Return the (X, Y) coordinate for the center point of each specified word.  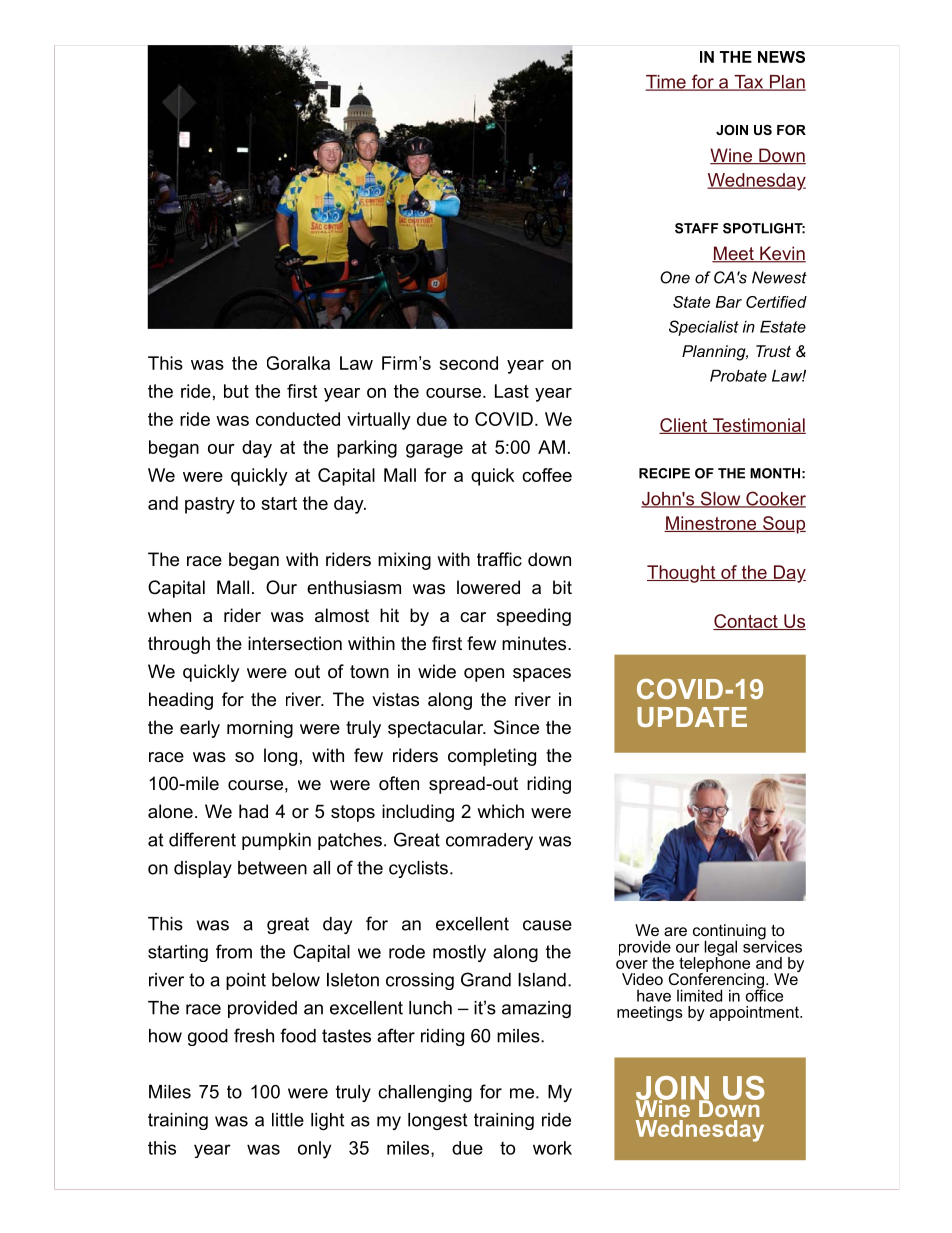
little (288, 1120)
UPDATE (692, 717)
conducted (298, 419)
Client (684, 426)
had (253, 811)
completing (492, 757)
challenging (425, 1093)
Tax (749, 83)
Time (666, 83)
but (236, 391)
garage (434, 451)
